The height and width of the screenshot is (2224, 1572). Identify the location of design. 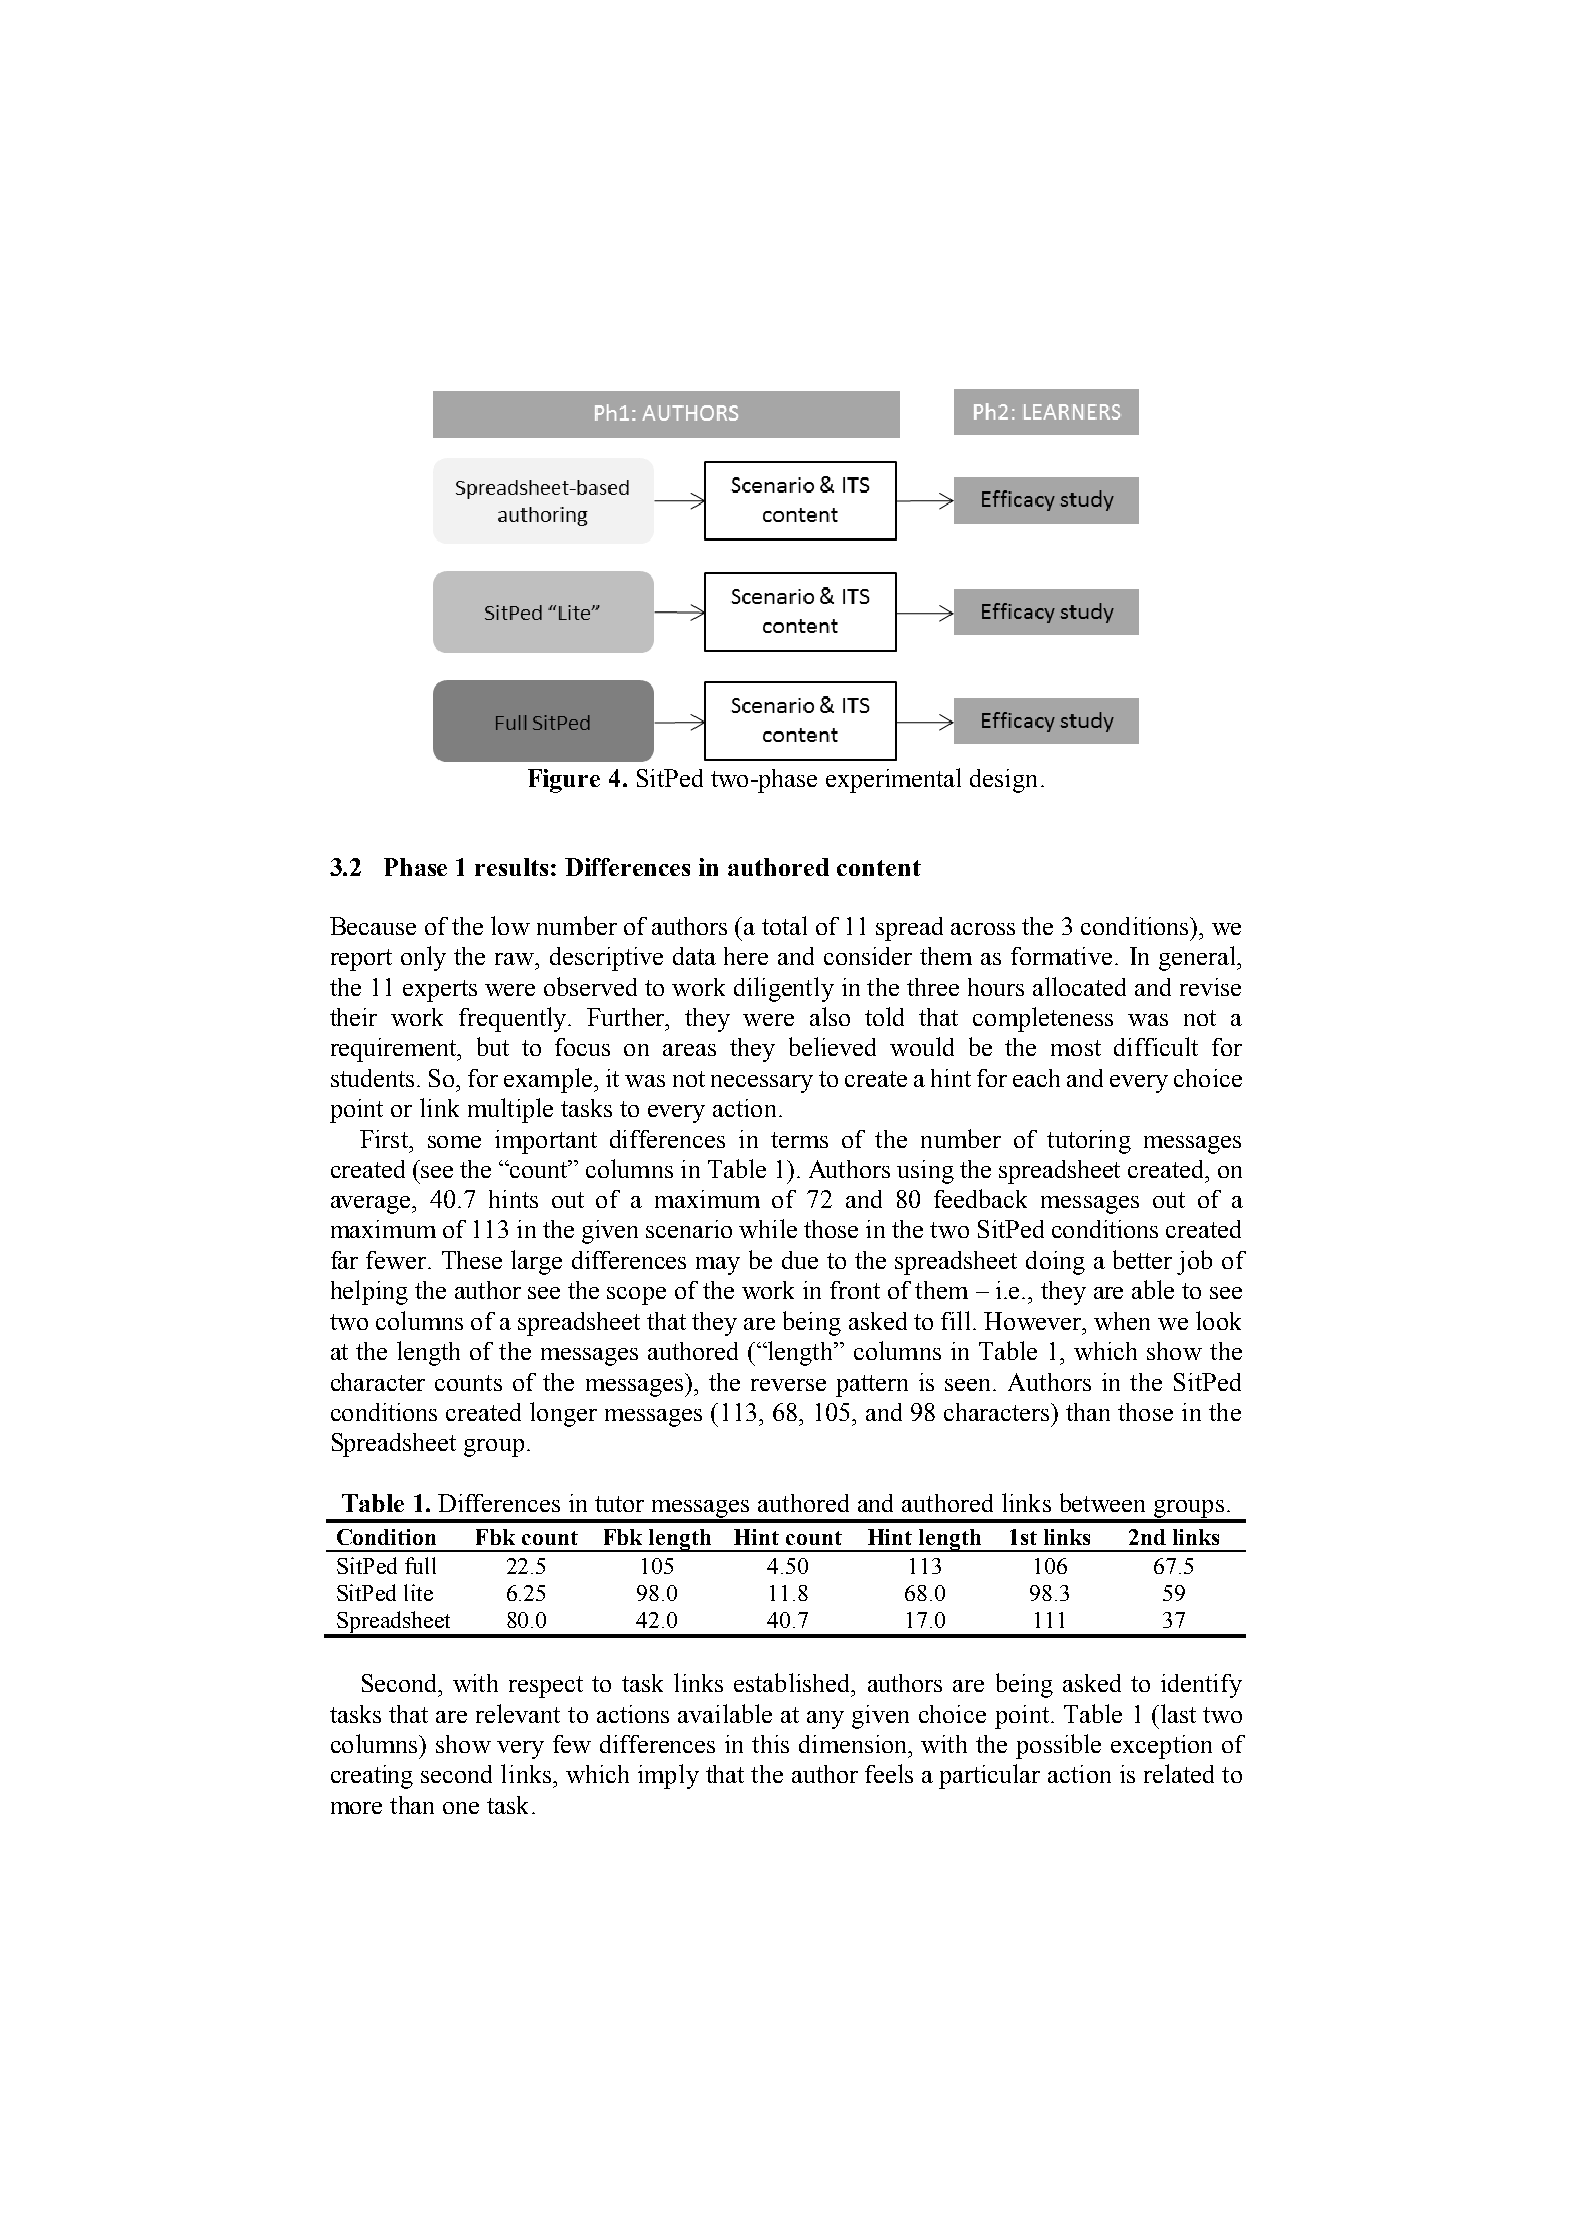
(1003, 781).
